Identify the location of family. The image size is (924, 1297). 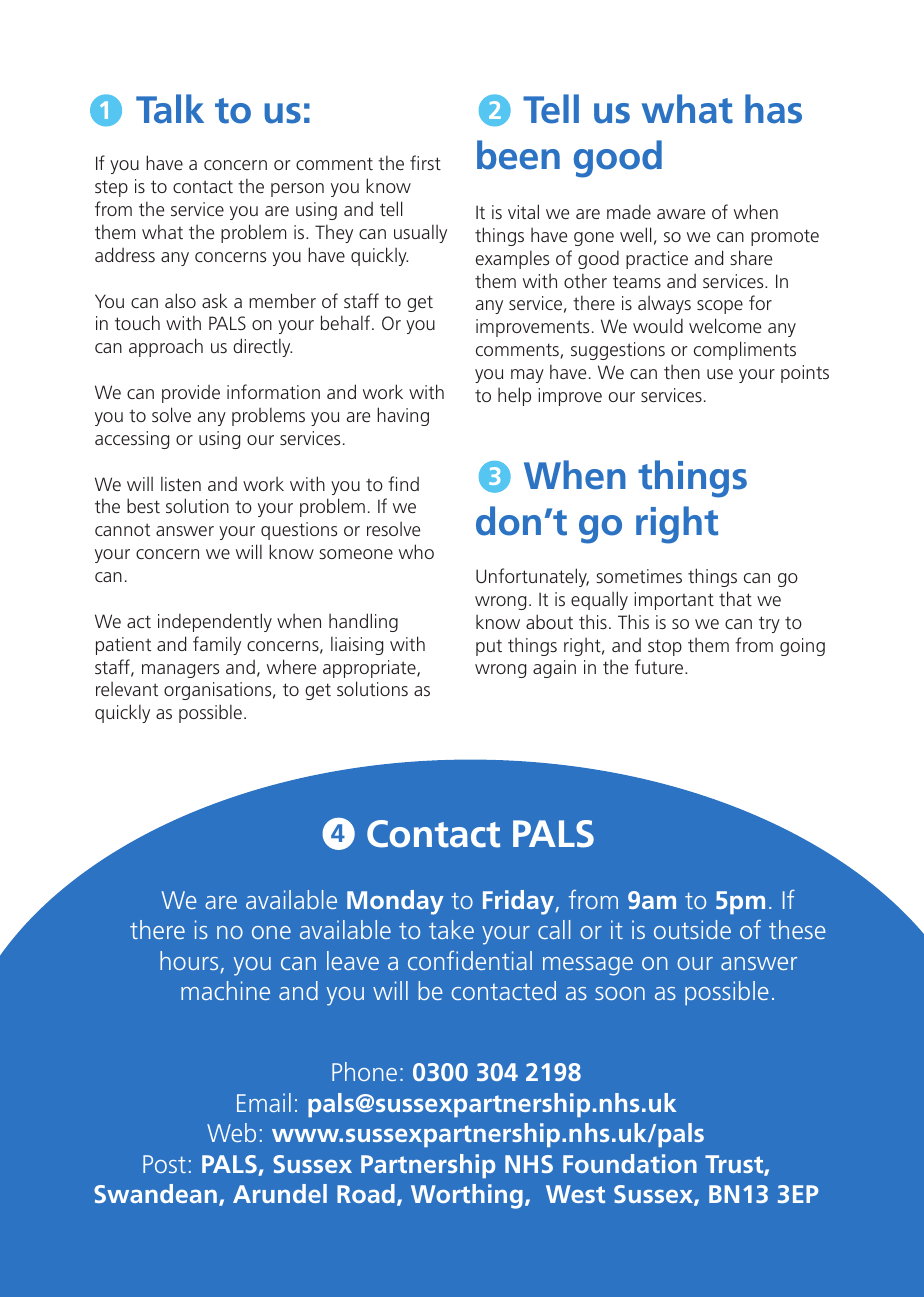
(217, 645).
